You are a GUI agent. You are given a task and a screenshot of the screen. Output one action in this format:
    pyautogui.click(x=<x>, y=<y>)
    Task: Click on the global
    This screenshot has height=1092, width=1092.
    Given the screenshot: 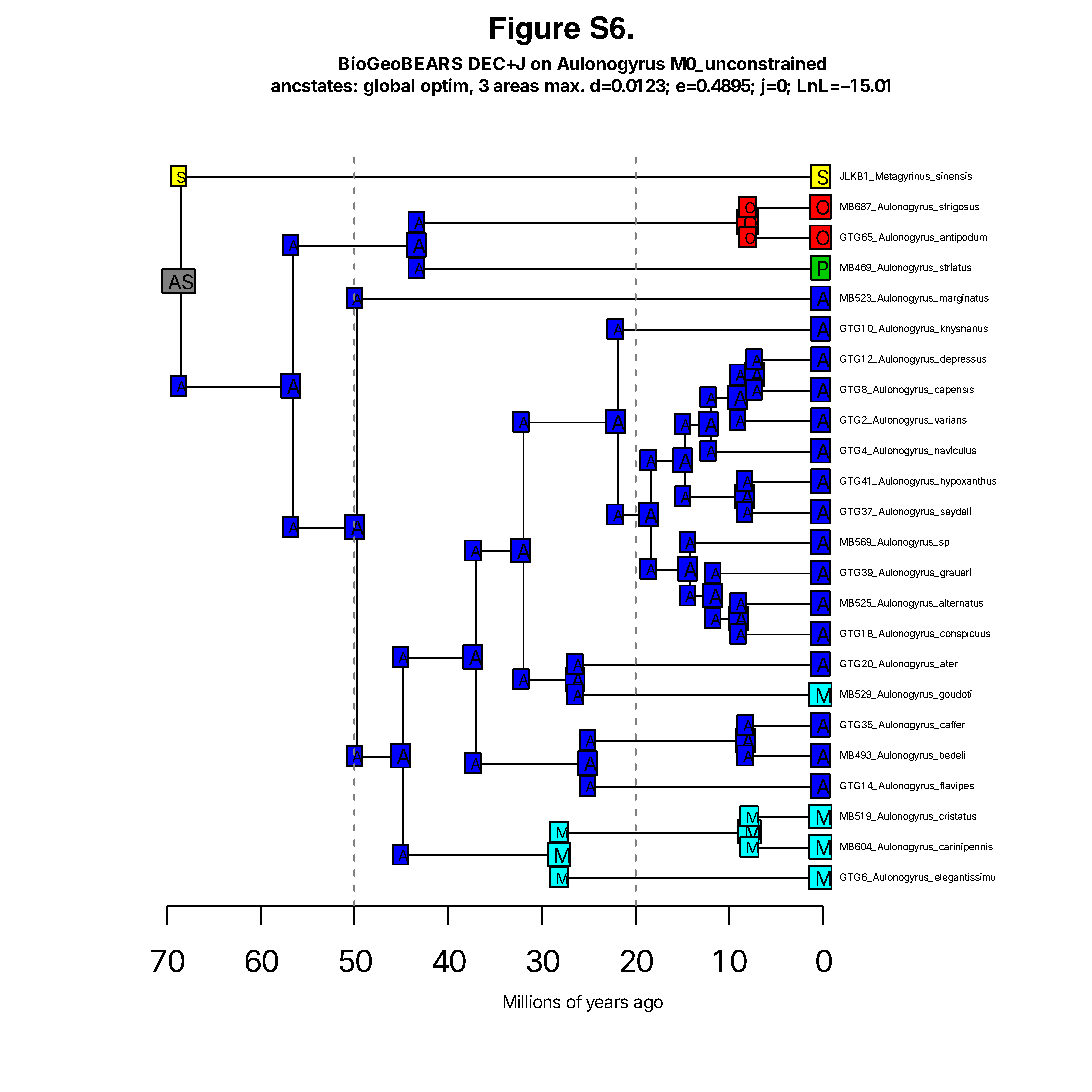 What is the action you would take?
    pyautogui.click(x=389, y=87)
